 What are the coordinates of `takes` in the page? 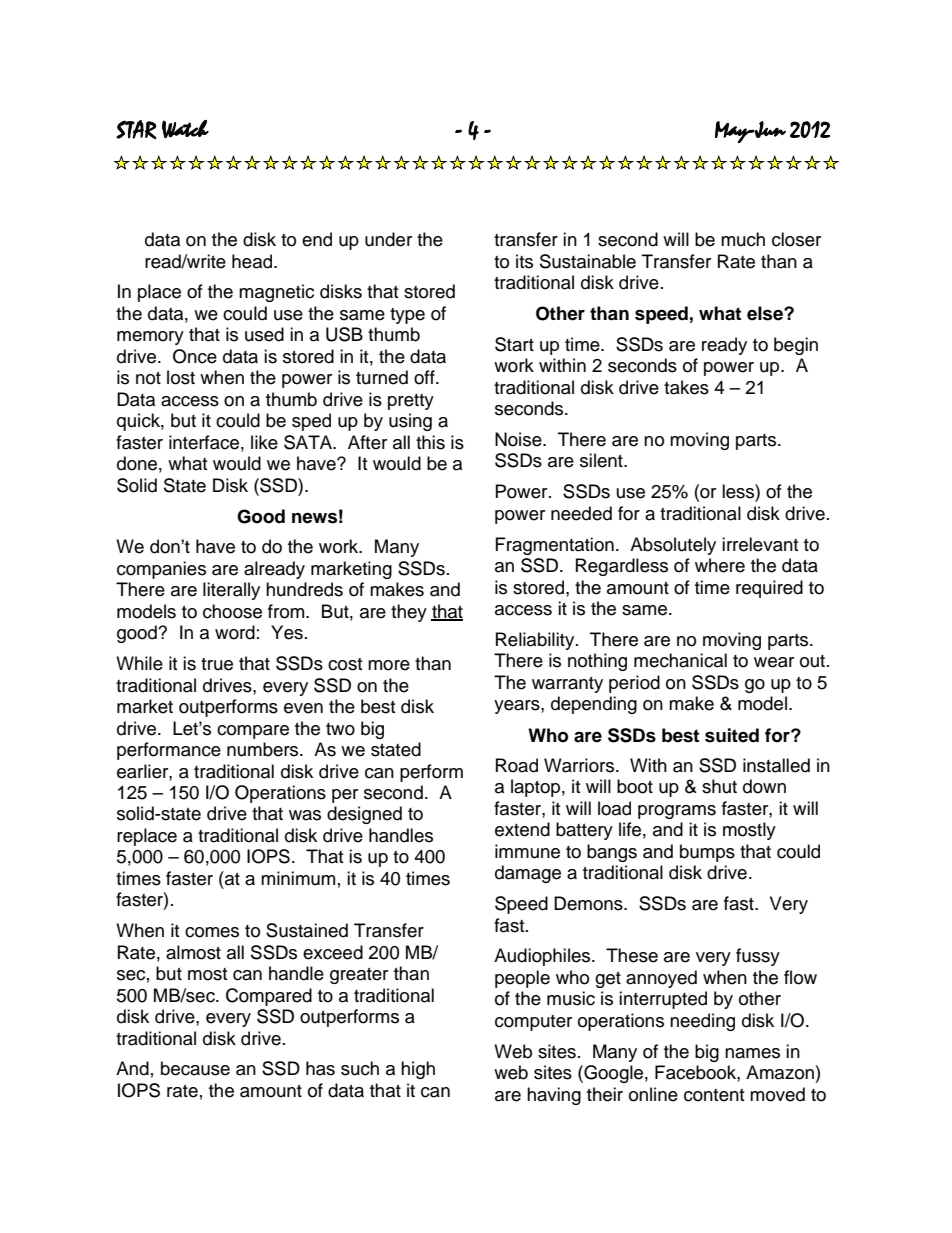 It's located at (686, 387).
